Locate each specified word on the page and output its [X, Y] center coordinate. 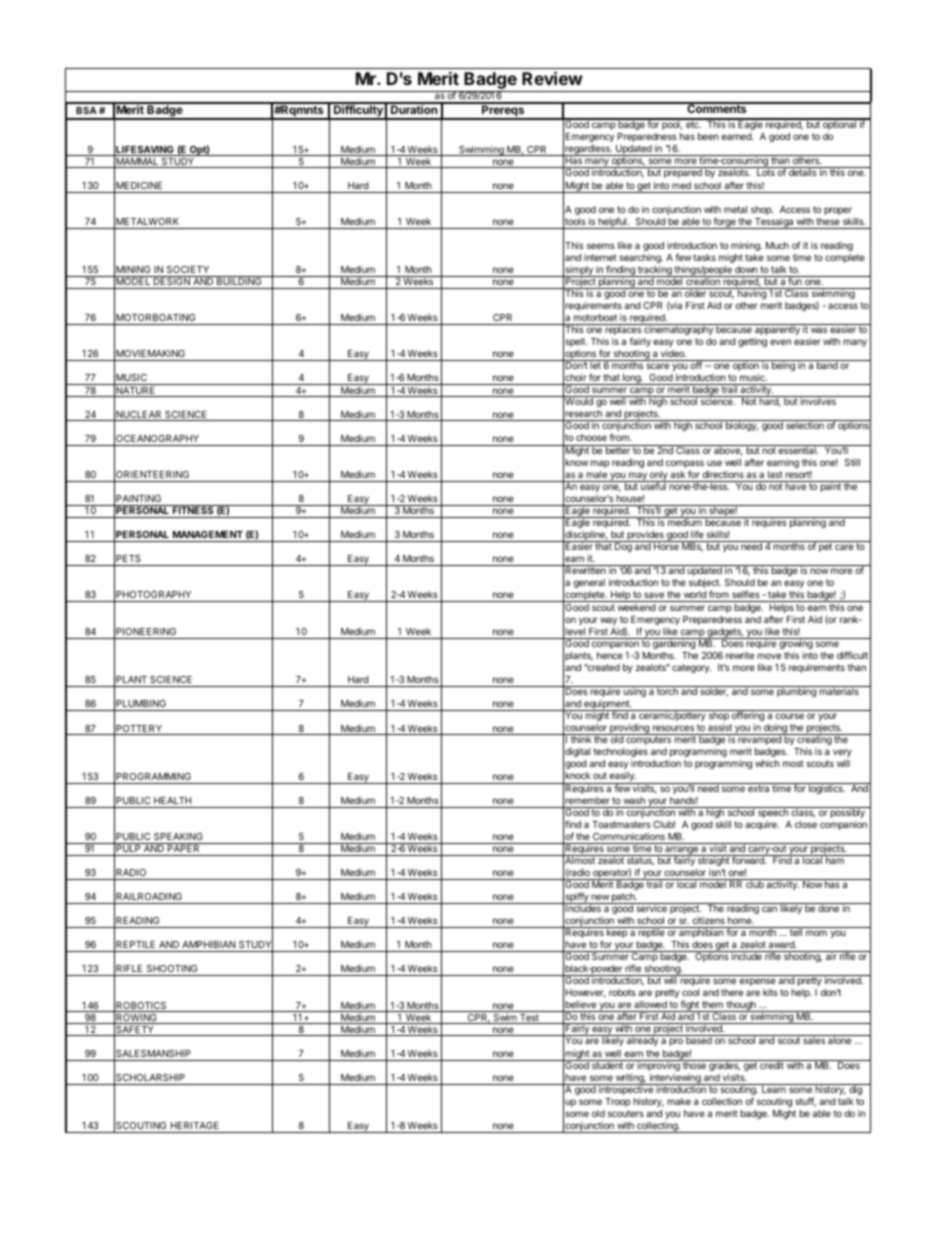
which [767, 763]
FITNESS [193, 509]
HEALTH [172, 800]
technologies [621, 752]
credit [772, 1064]
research [584, 415]
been [708, 136]
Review [552, 78]
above [727, 450]
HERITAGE [195, 1125]
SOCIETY [188, 269]
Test [529, 1019]
